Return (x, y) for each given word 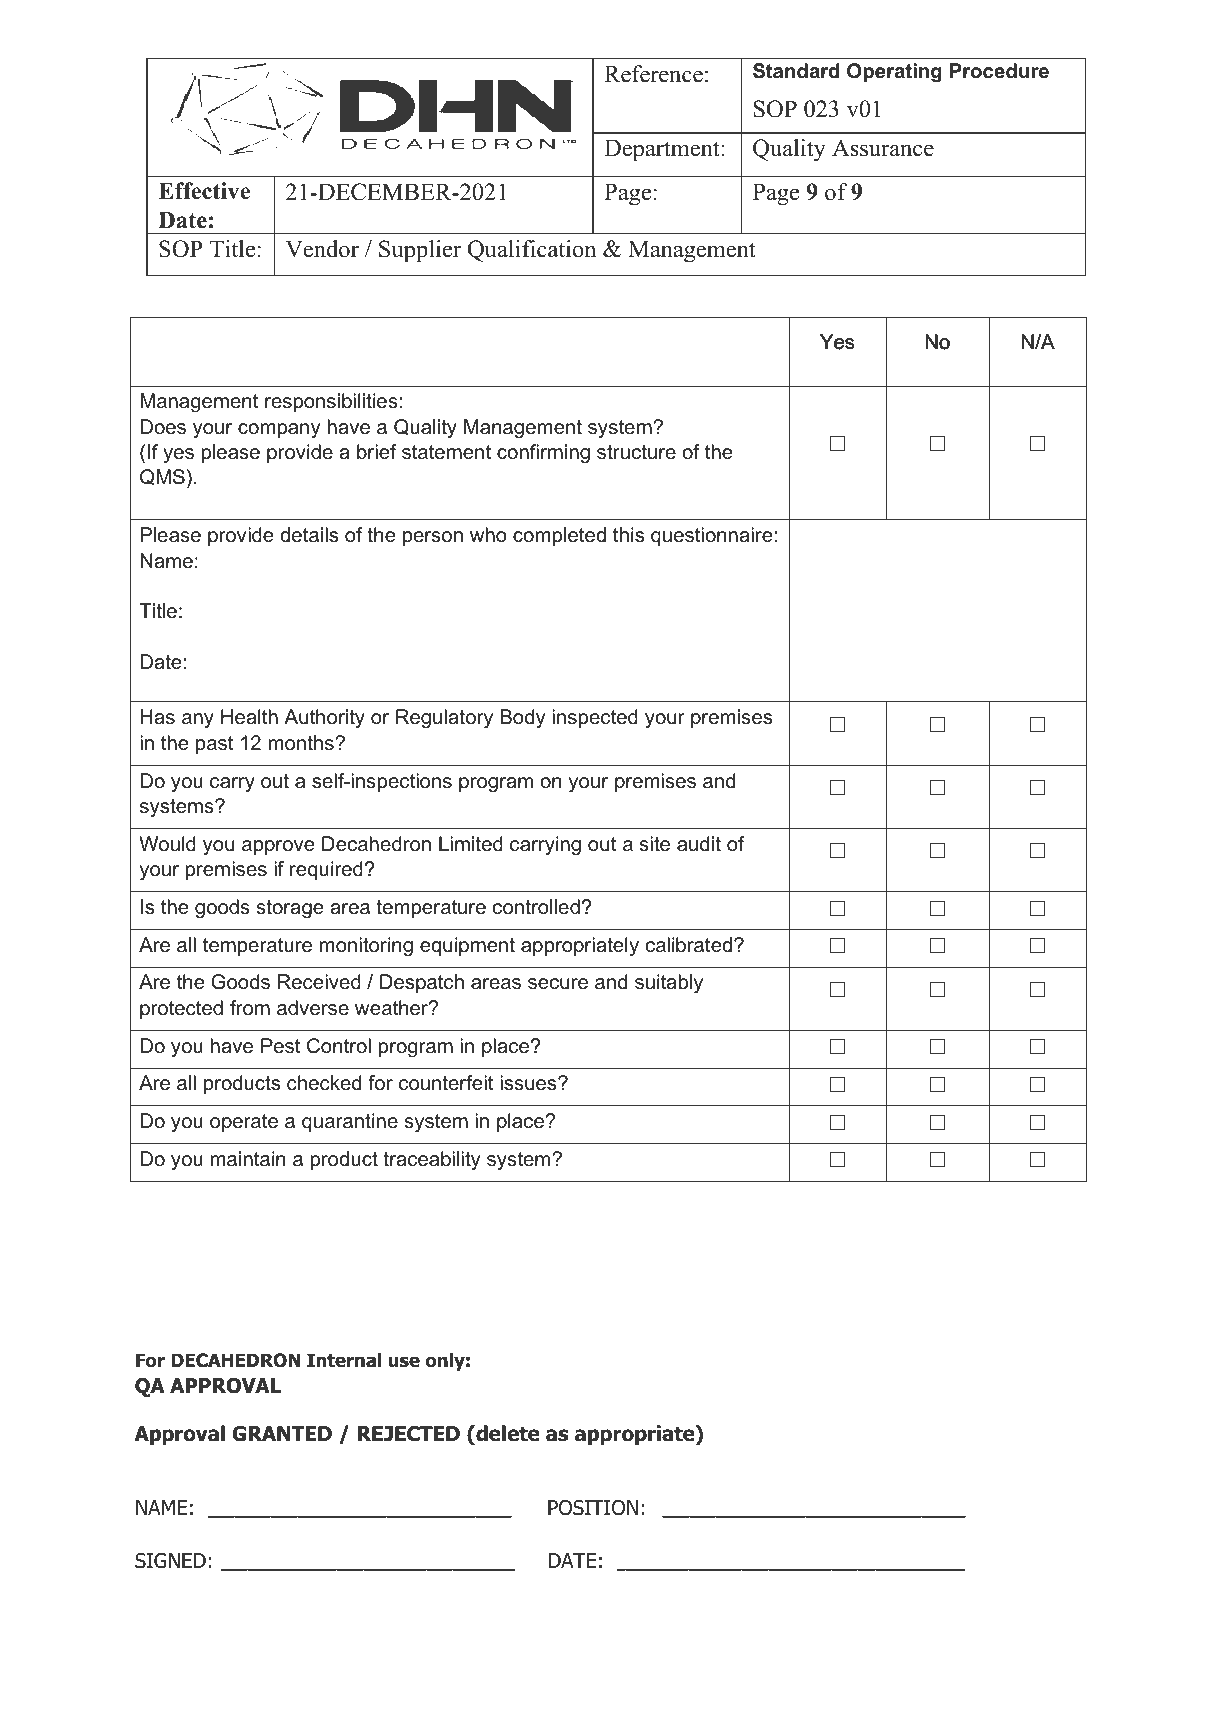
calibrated (689, 945)
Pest (280, 1046)
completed (559, 536)
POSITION (593, 1508)
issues (529, 1083)
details (309, 535)
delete (507, 1433)
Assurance (883, 148)
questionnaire (712, 536)
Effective (204, 191)
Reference (653, 74)
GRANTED (282, 1434)
